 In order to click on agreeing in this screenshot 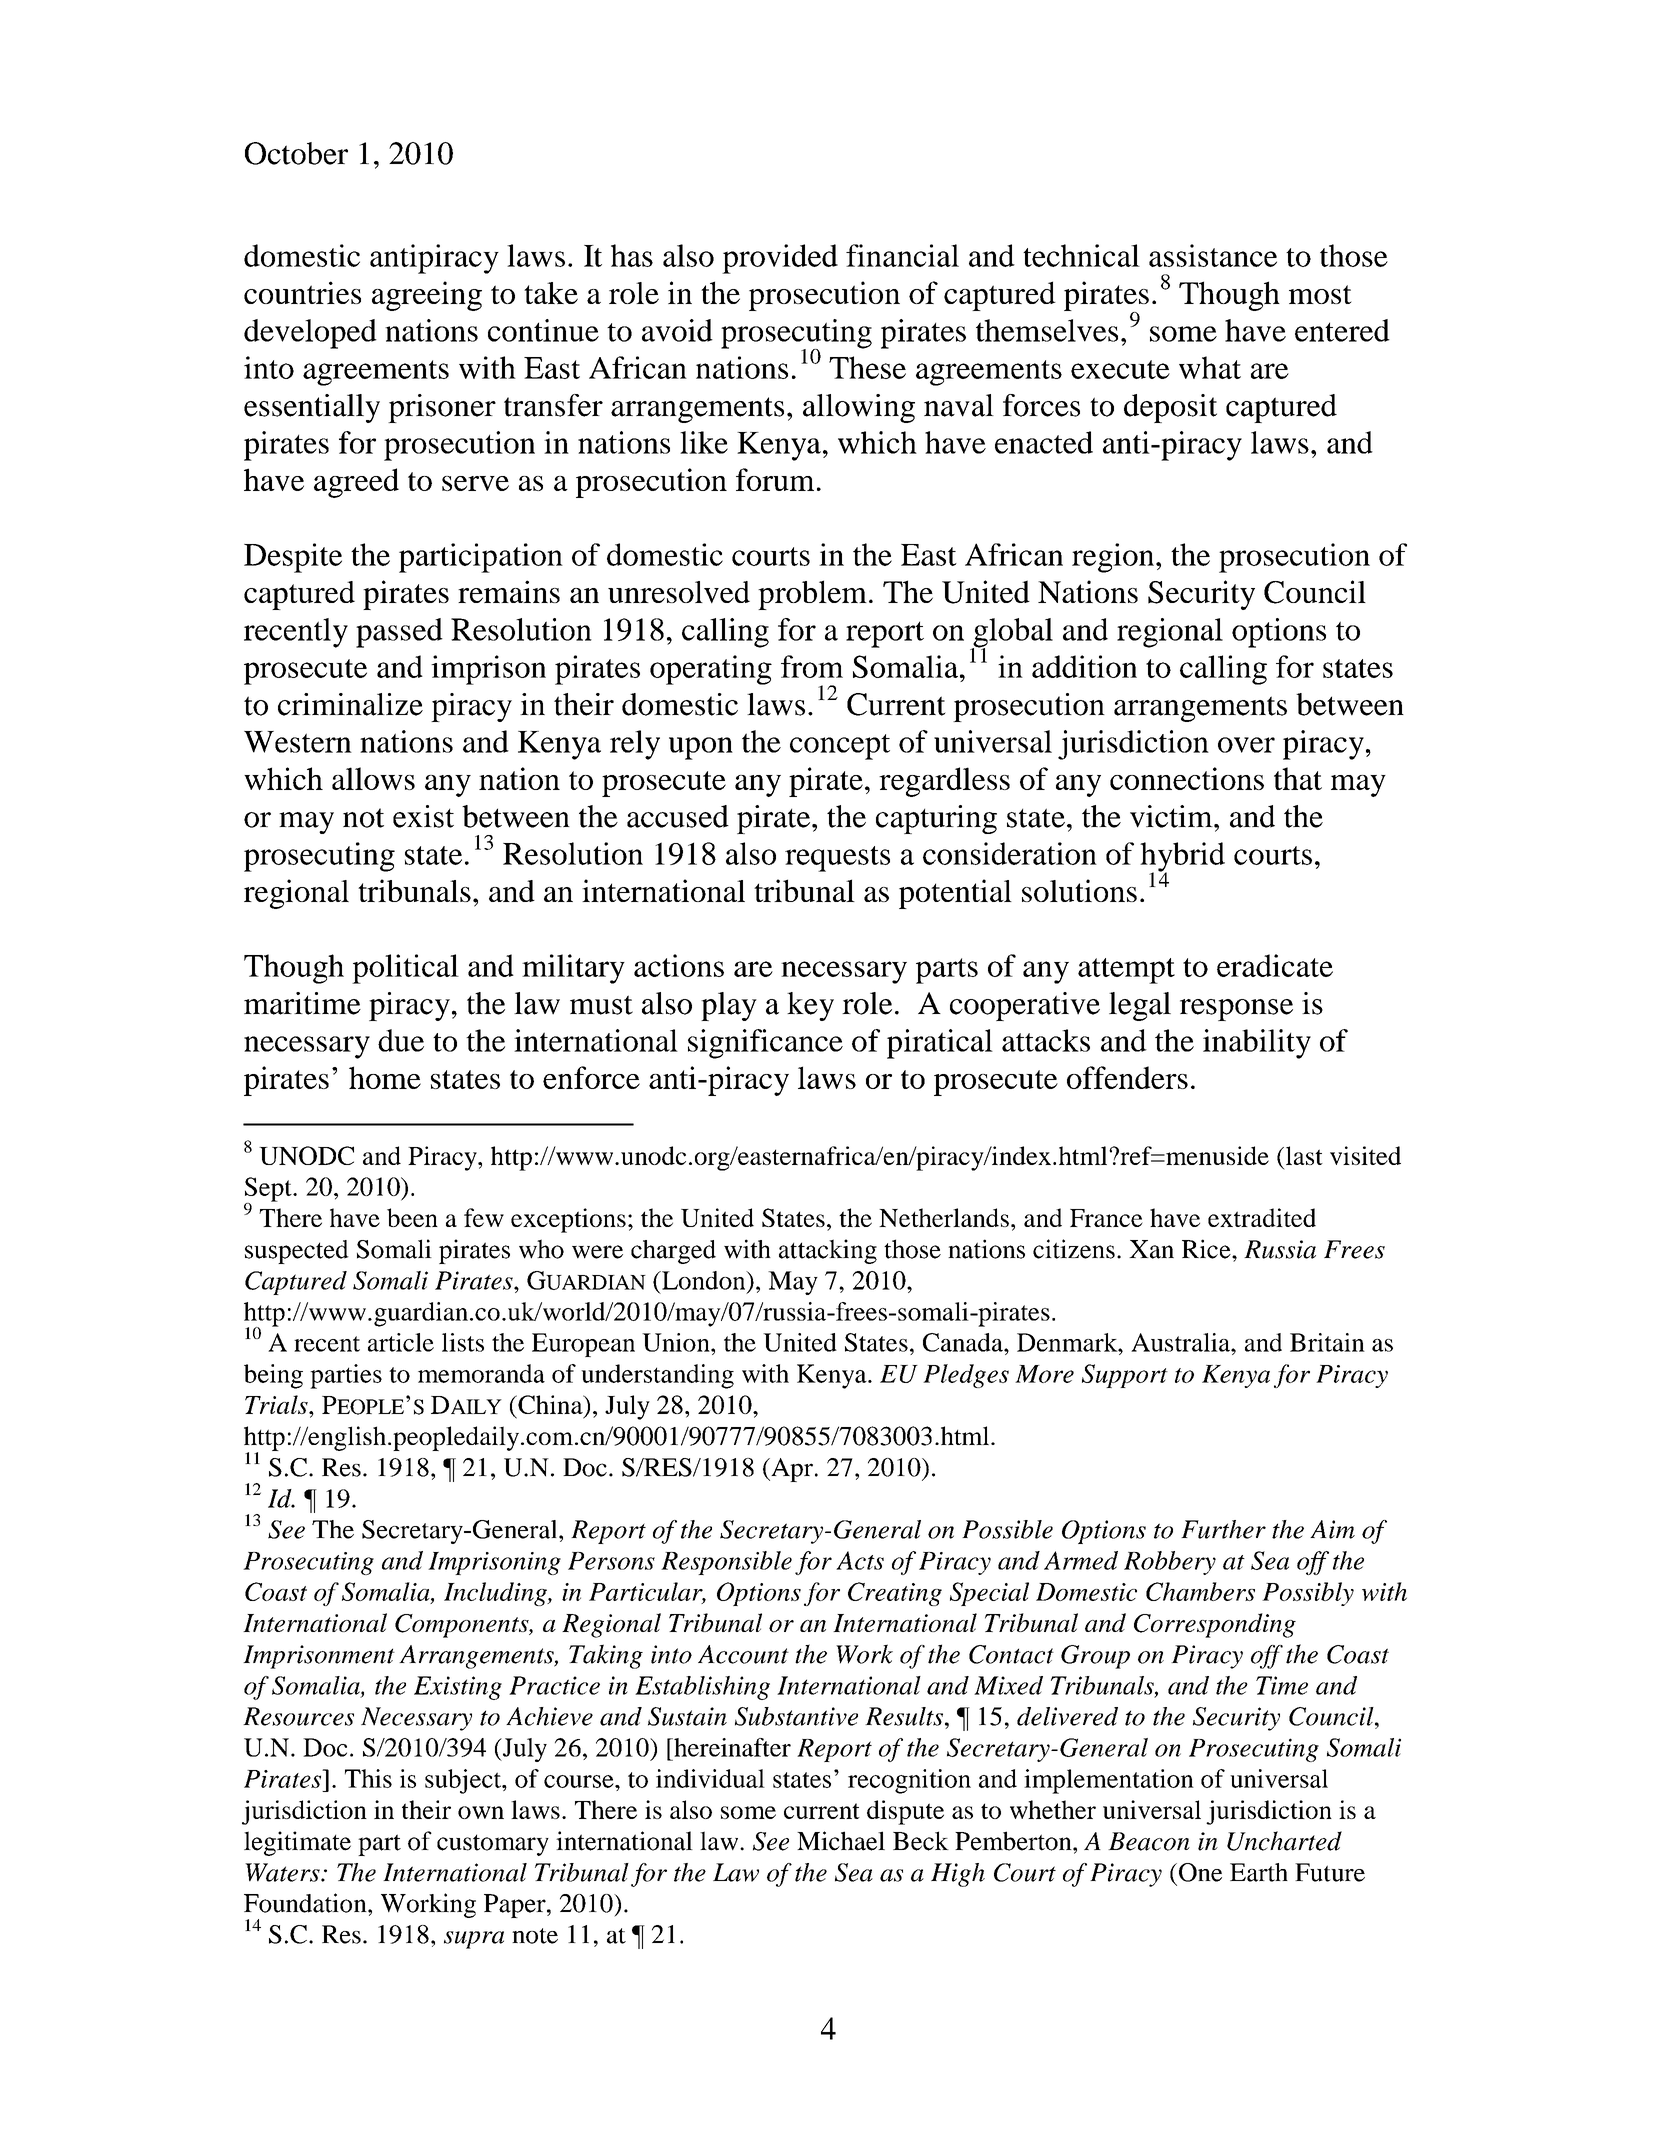, I will do `click(427, 296)`.
